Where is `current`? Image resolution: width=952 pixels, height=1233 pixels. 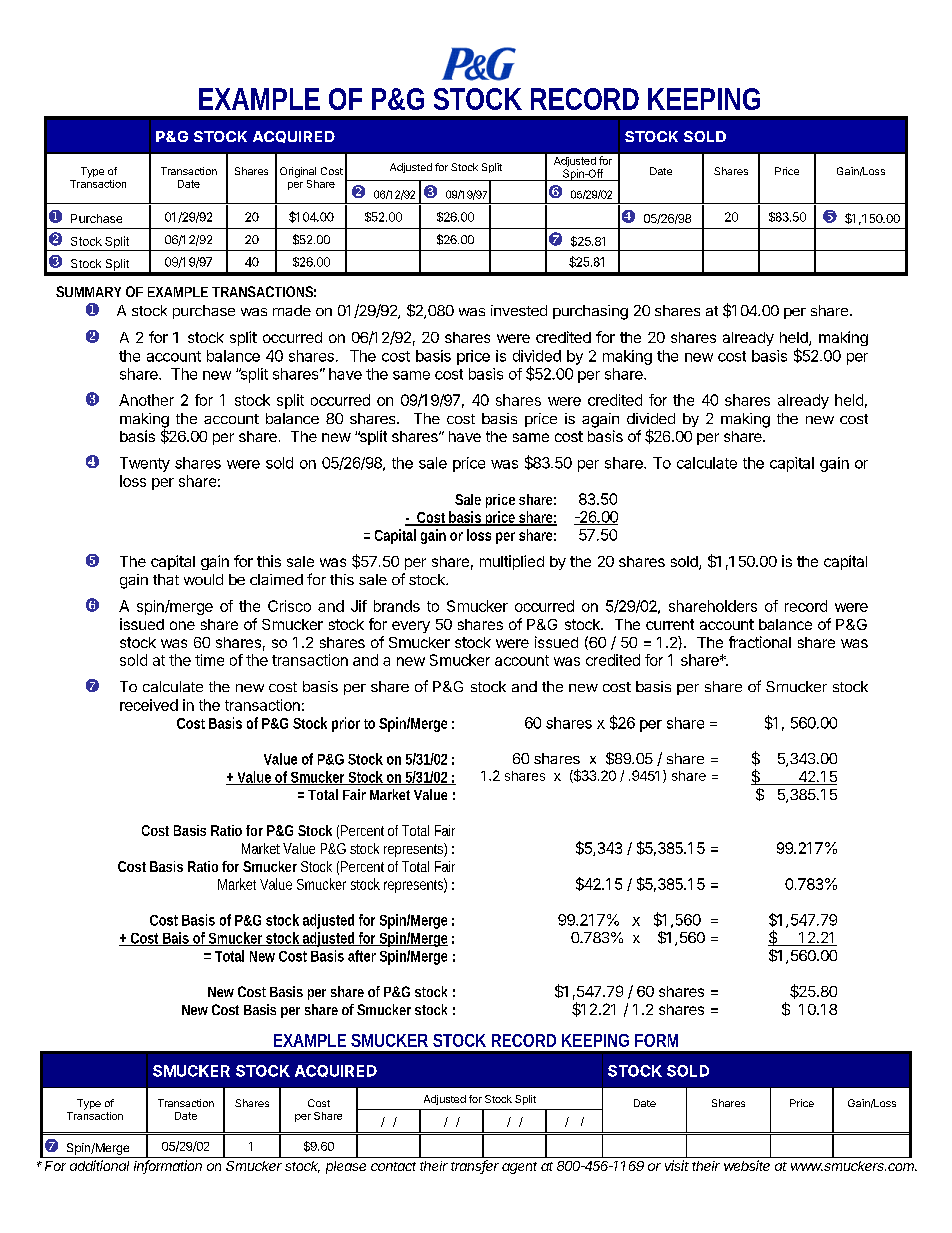
current is located at coordinates (670, 624).
